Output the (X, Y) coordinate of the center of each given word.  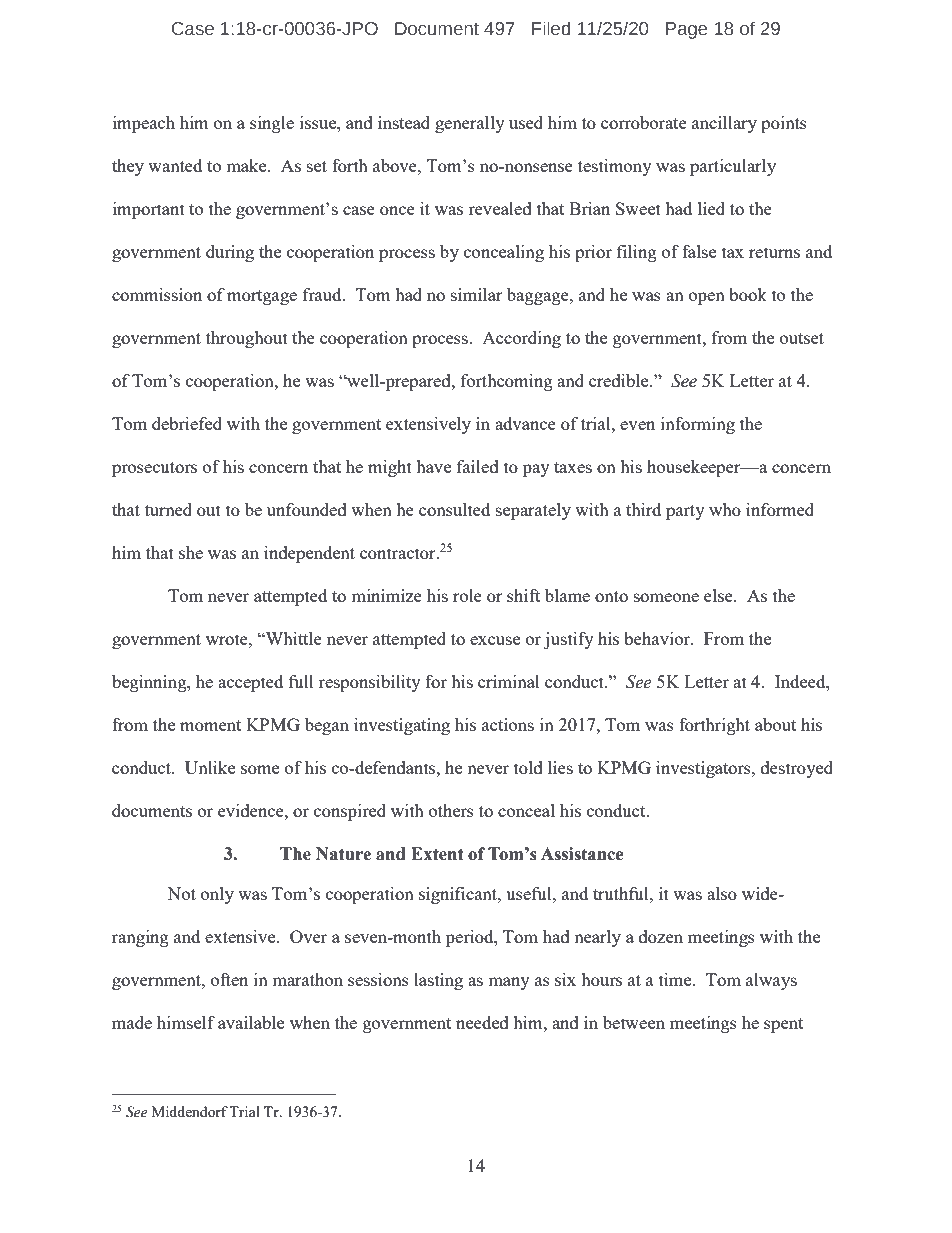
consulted (454, 509)
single (272, 124)
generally (470, 124)
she (191, 552)
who (725, 509)
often (229, 979)
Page (686, 30)
